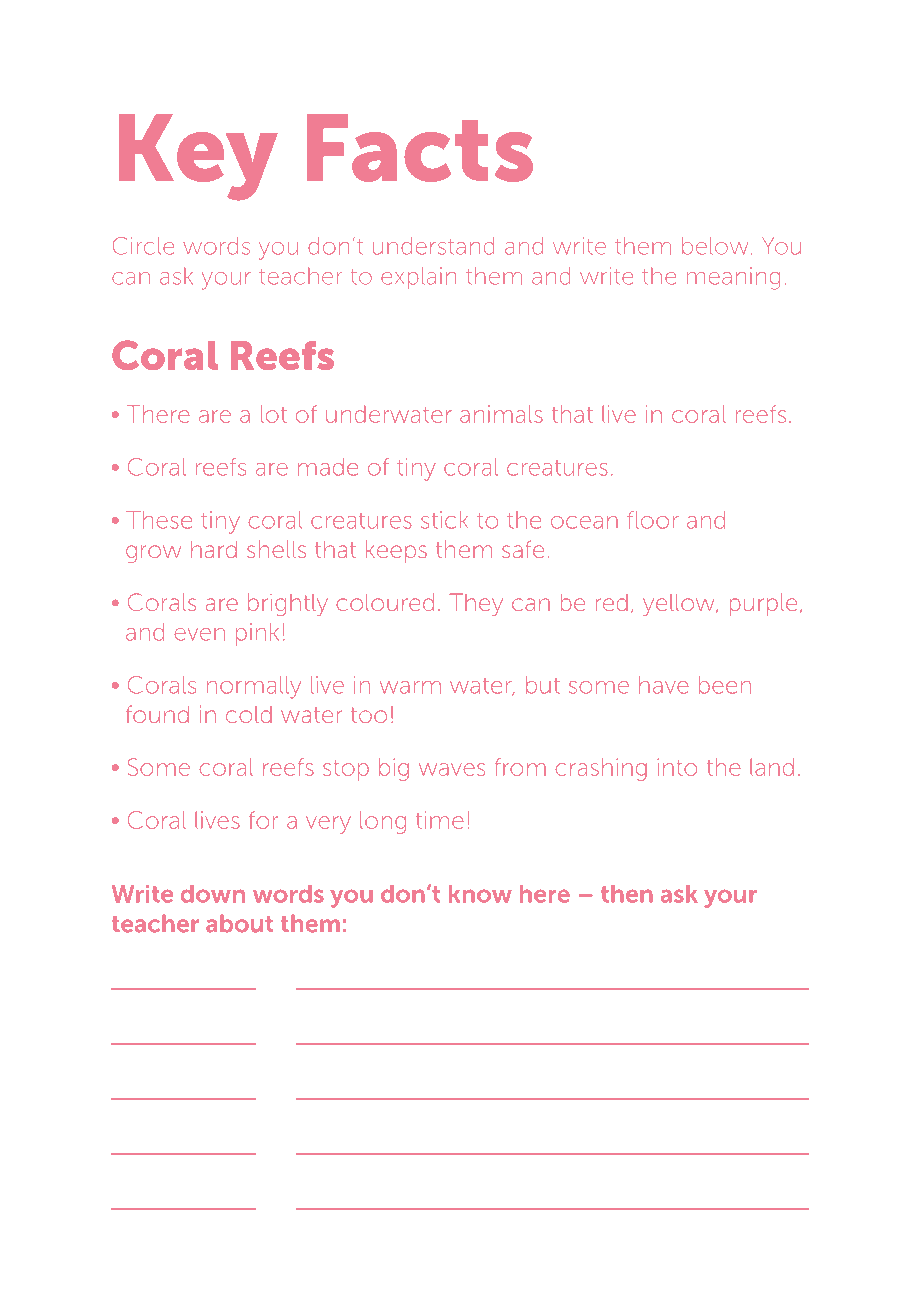  I want to click on hard, so click(214, 549).
